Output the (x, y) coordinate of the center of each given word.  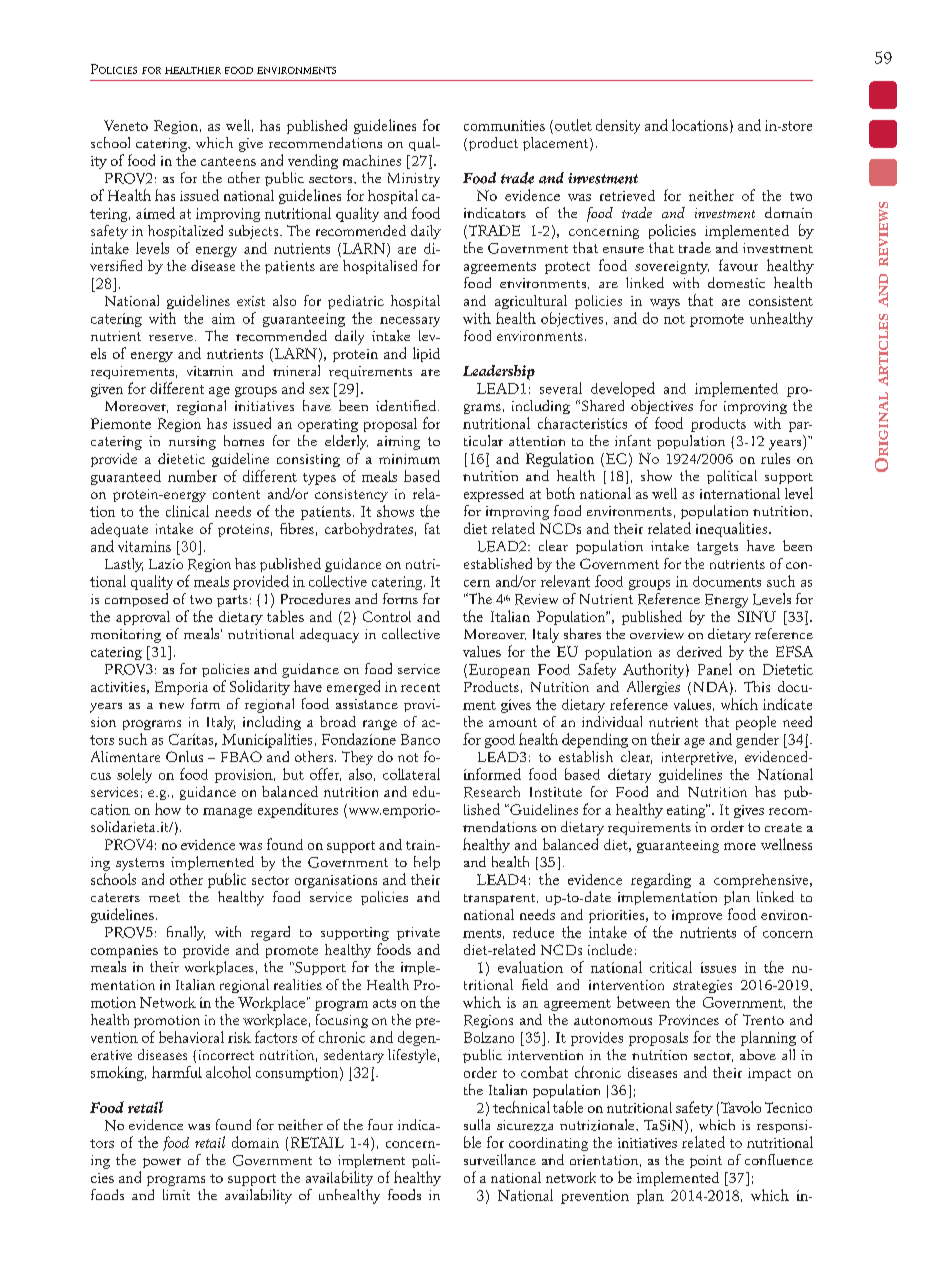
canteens (228, 161)
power (162, 1163)
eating (687, 811)
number (192, 476)
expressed (494, 495)
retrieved (627, 195)
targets (717, 548)
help (427, 863)
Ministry (414, 180)
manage (227, 813)
